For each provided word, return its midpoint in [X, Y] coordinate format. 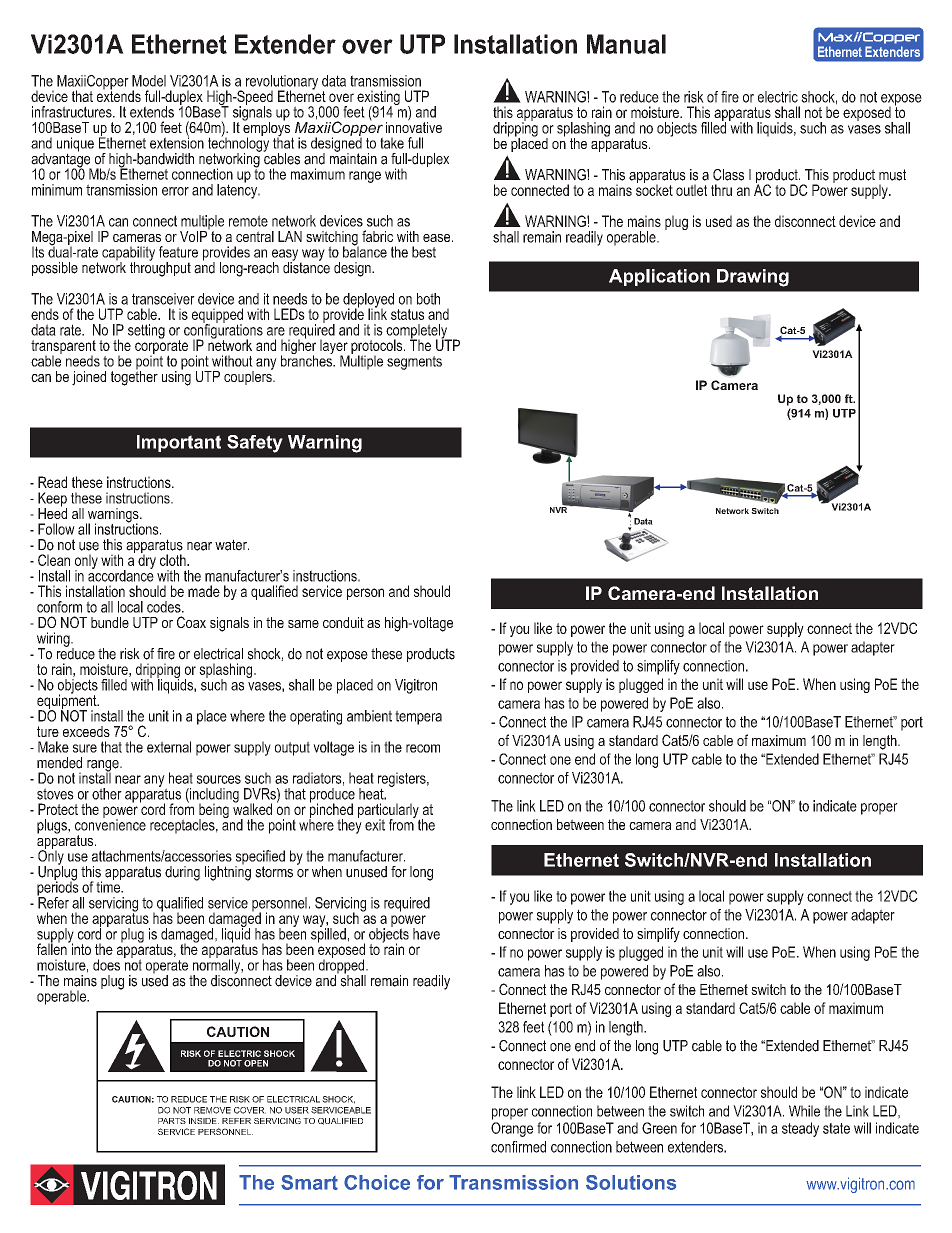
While [804, 1111]
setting [146, 331]
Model [149, 81]
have [426, 934]
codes [165, 607]
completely [418, 332]
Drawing [753, 278]
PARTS [172, 1121]
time [109, 886]
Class [728, 175]
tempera [418, 717]
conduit [343, 622]
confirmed [518, 1147]
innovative [414, 126]
